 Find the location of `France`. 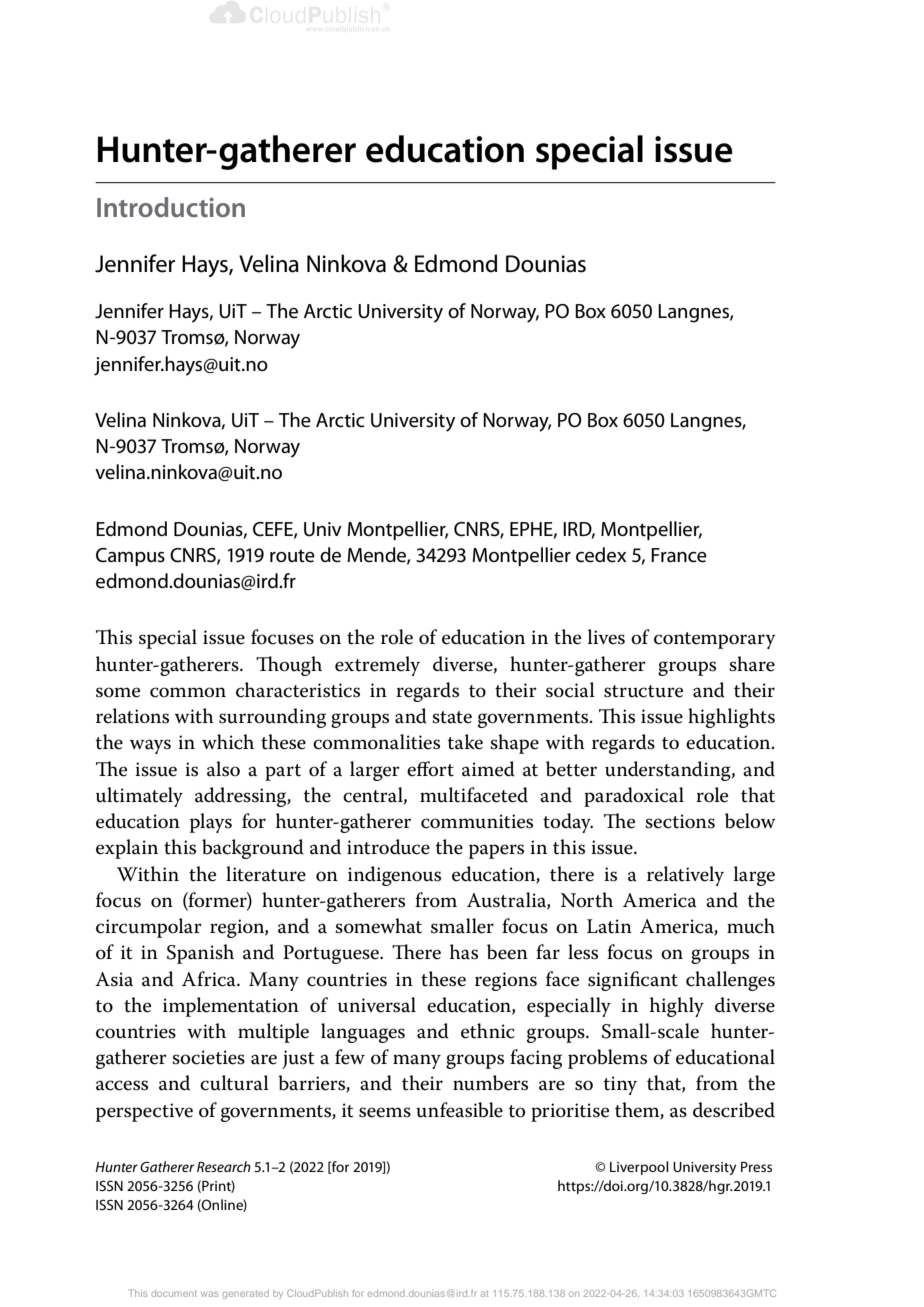

France is located at coordinates (679, 555).
